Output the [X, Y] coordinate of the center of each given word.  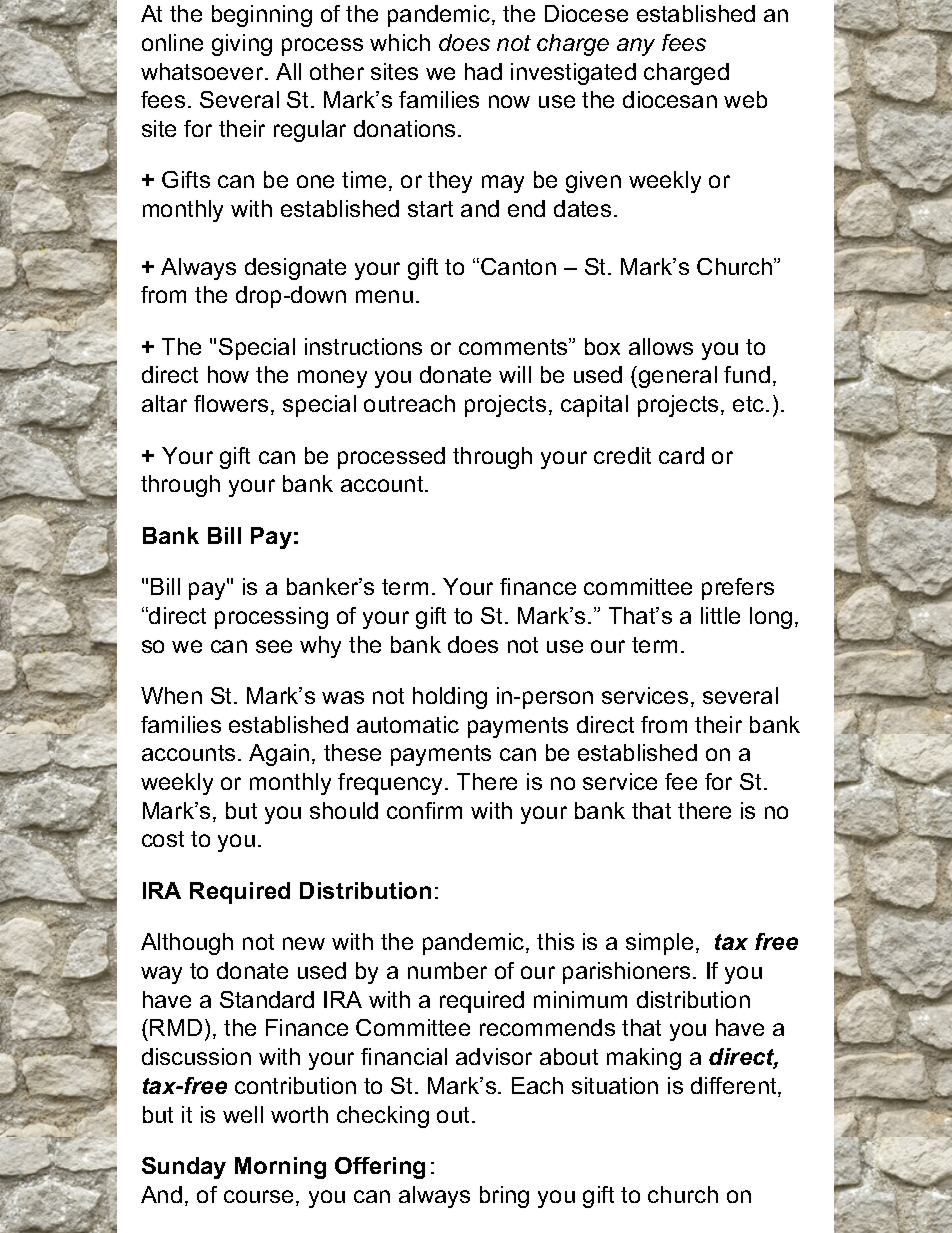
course [258, 1196]
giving [242, 45]
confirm [424, 810]
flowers [231, 403]
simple [659, 944]
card [681, 455]
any [636, 47]
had [483, 71]
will [515, 374]
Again [279, 755]
